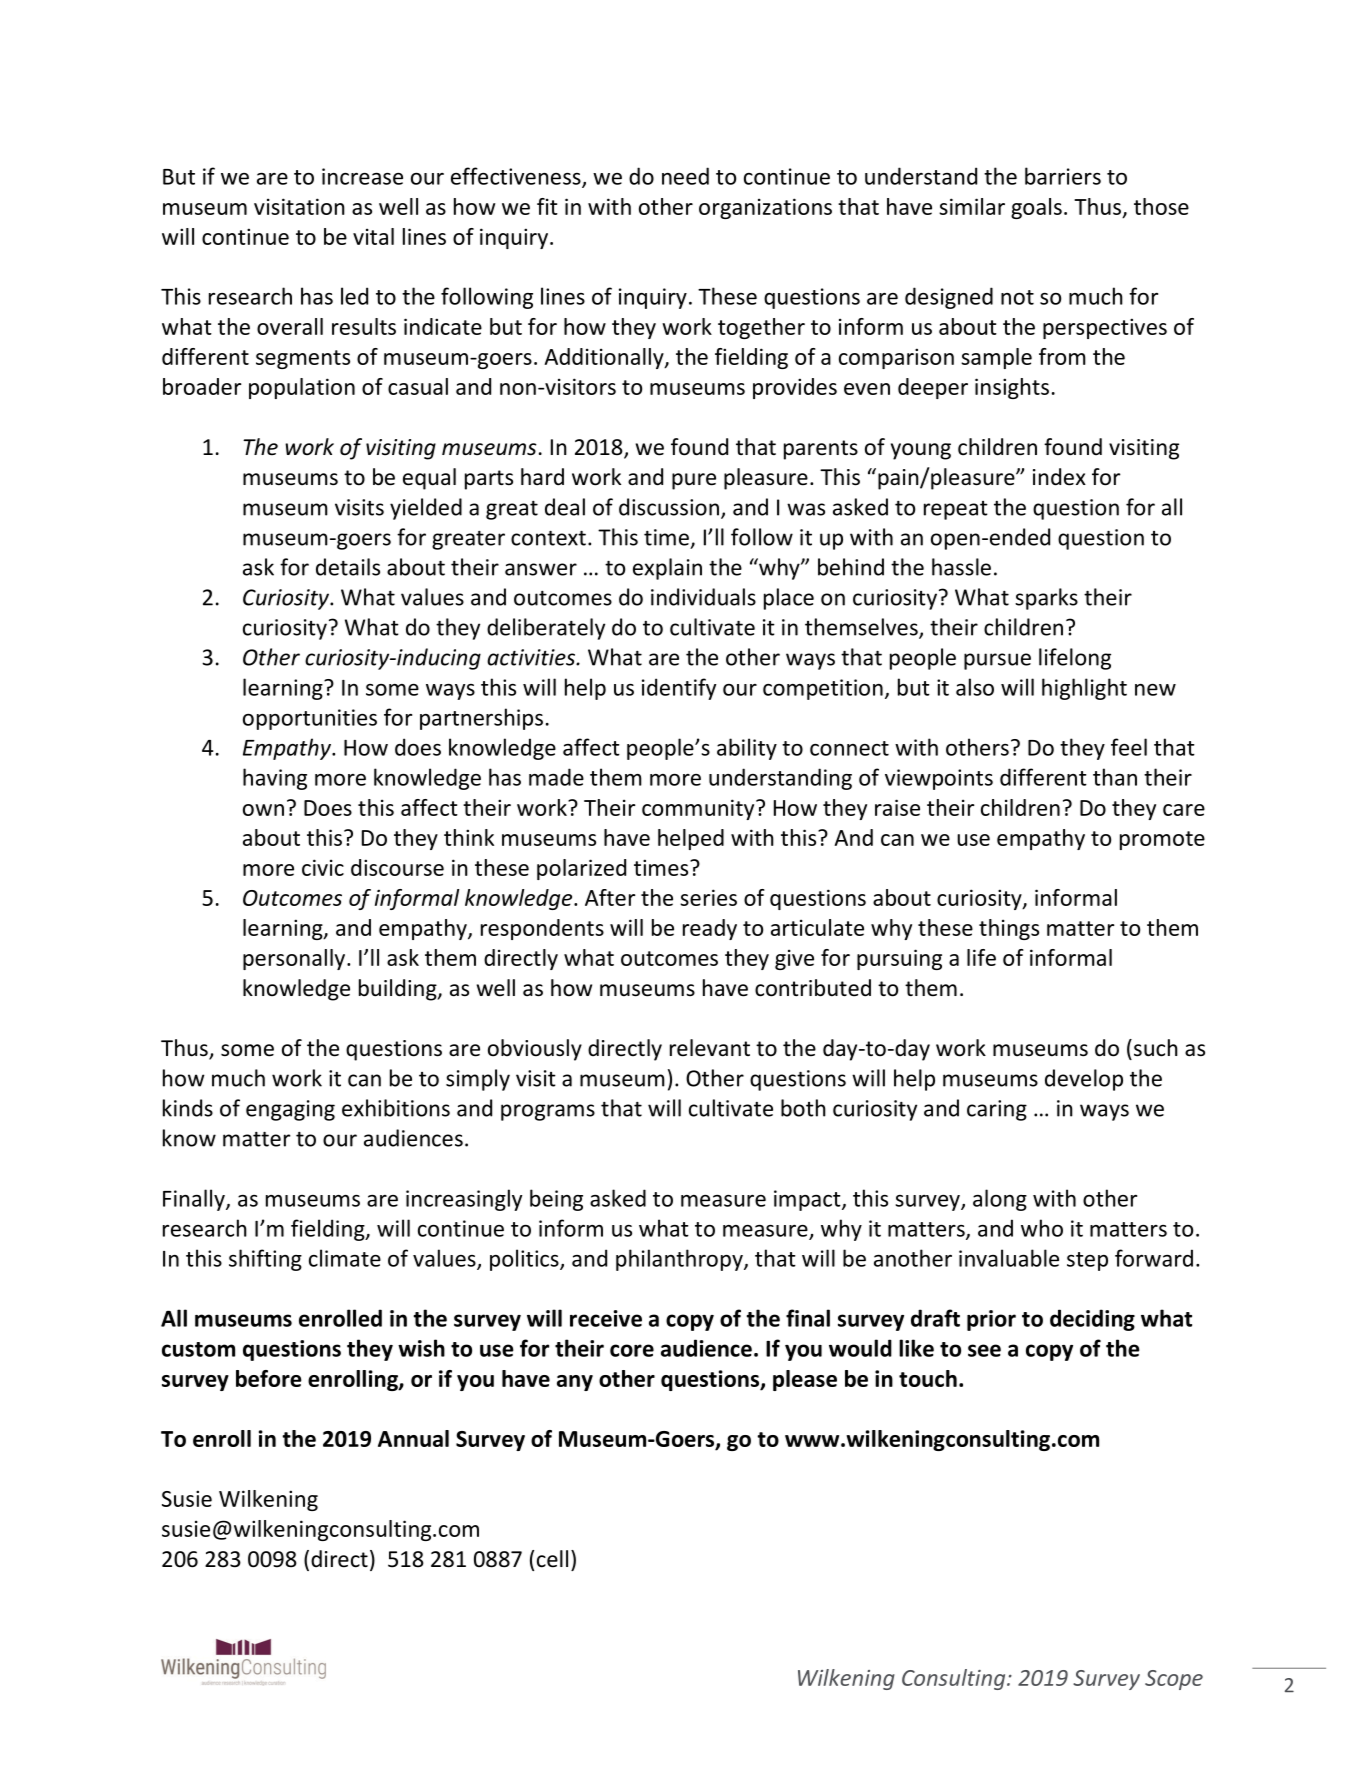 The height and width of the screenshot is (1773, 1370). Describe the element at coordinates (710, 929) in the screenshot. I see `ready` at that location.
